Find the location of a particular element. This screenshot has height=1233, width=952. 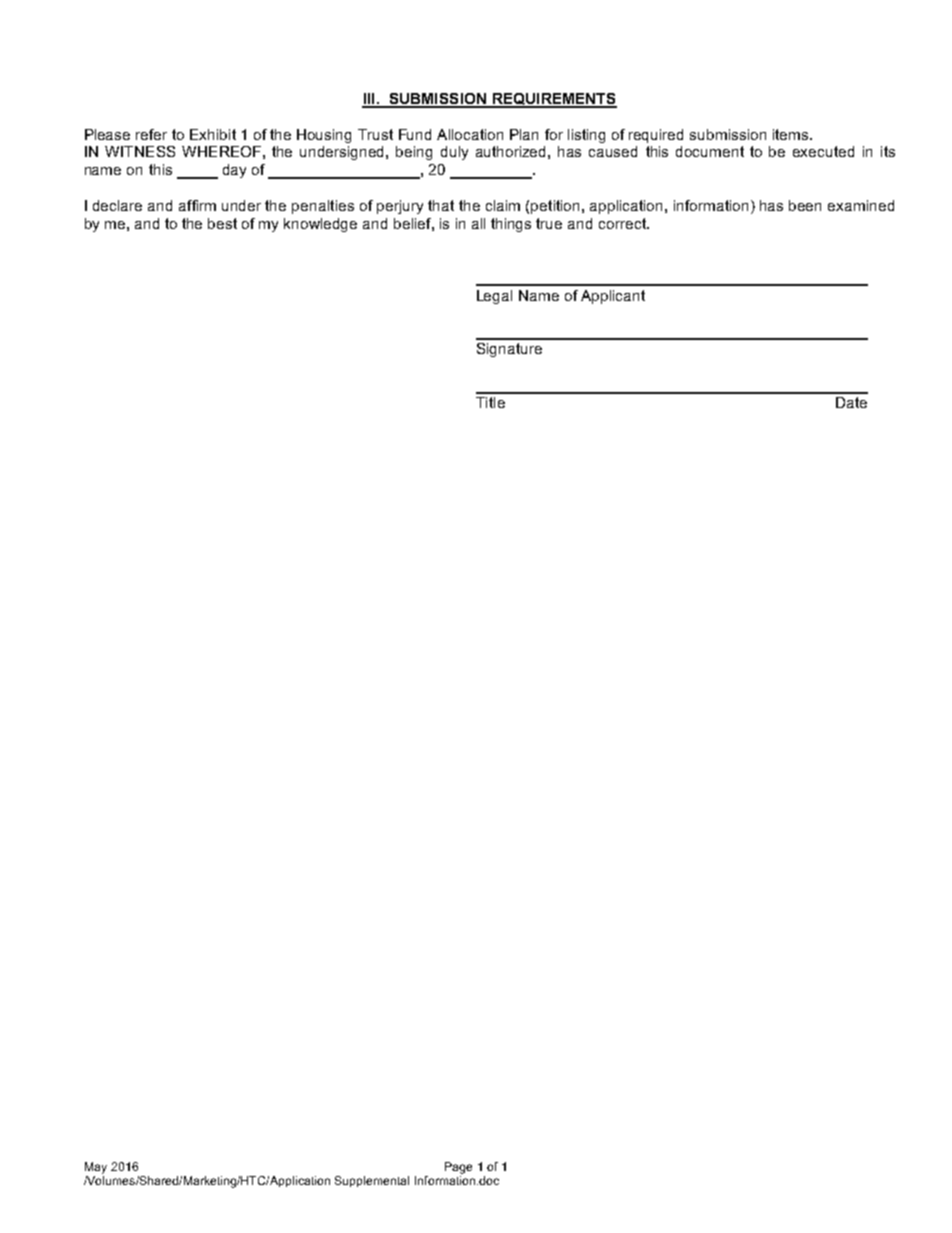

items is located at coordinates (792, 134).
